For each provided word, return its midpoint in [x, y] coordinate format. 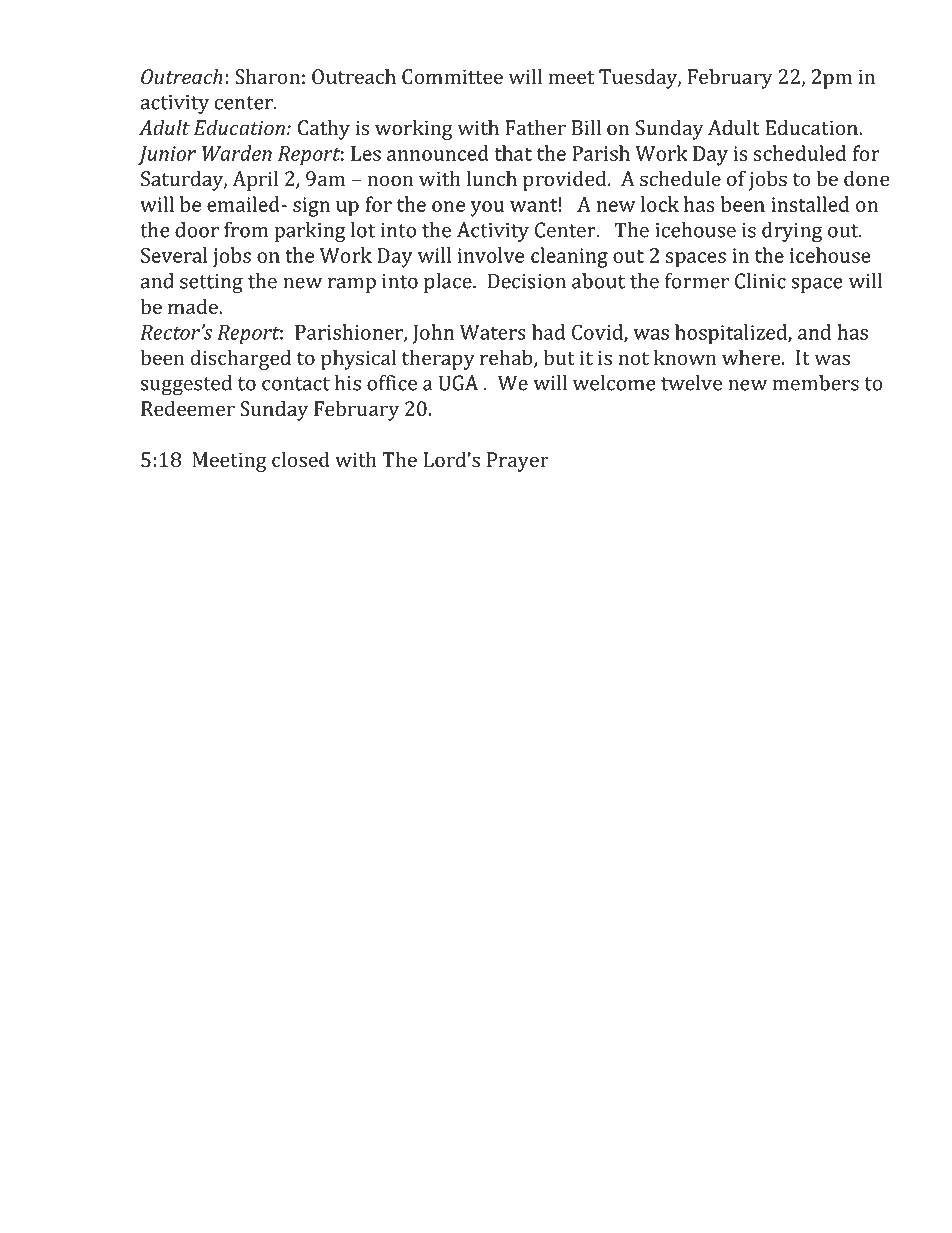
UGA [458, 383]
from [246, 230]
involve [491, 255]
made [194, 306]
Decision [527, 281]
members [816, 383]
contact [296, 384]
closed [301, 459]
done [867, 178]
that [513, 153]
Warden [237, 153]
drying [792, 232]
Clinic [760, 281]
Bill [586, 127]
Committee [452, 77]
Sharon [267, 76]
